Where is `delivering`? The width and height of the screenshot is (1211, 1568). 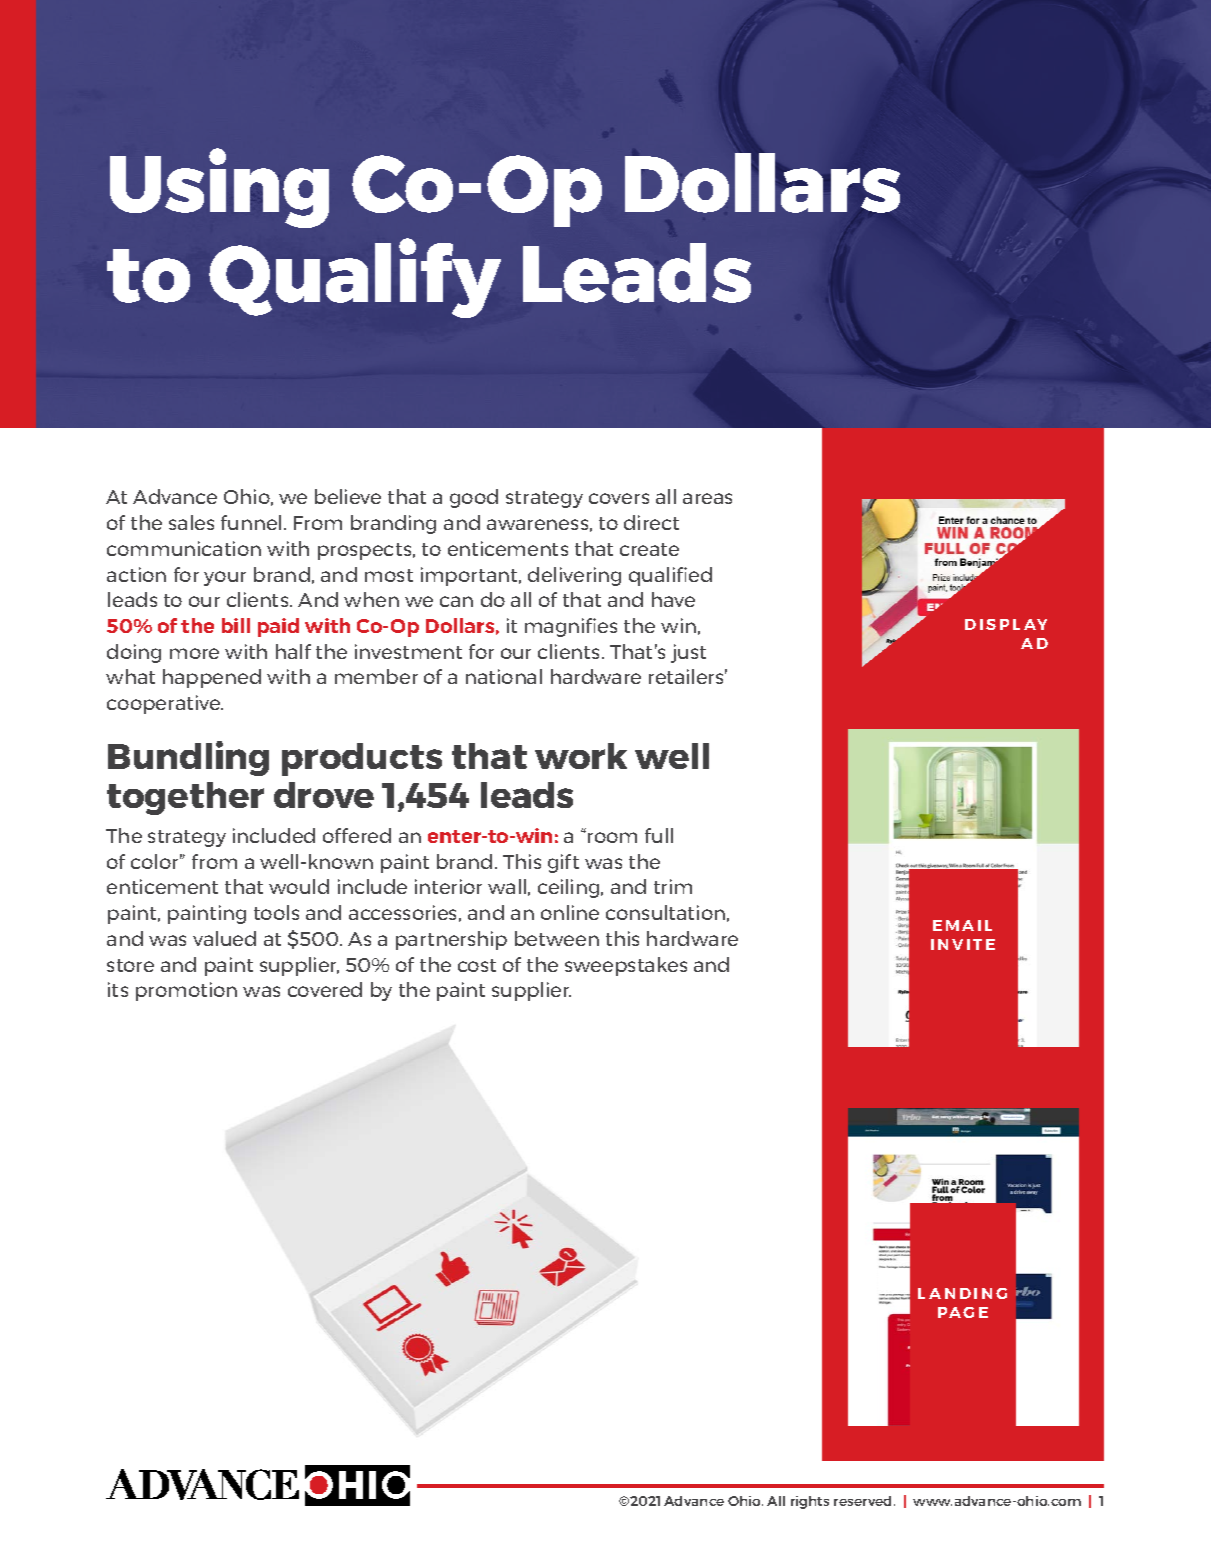
delivering is located at coordinates (574, 576).
